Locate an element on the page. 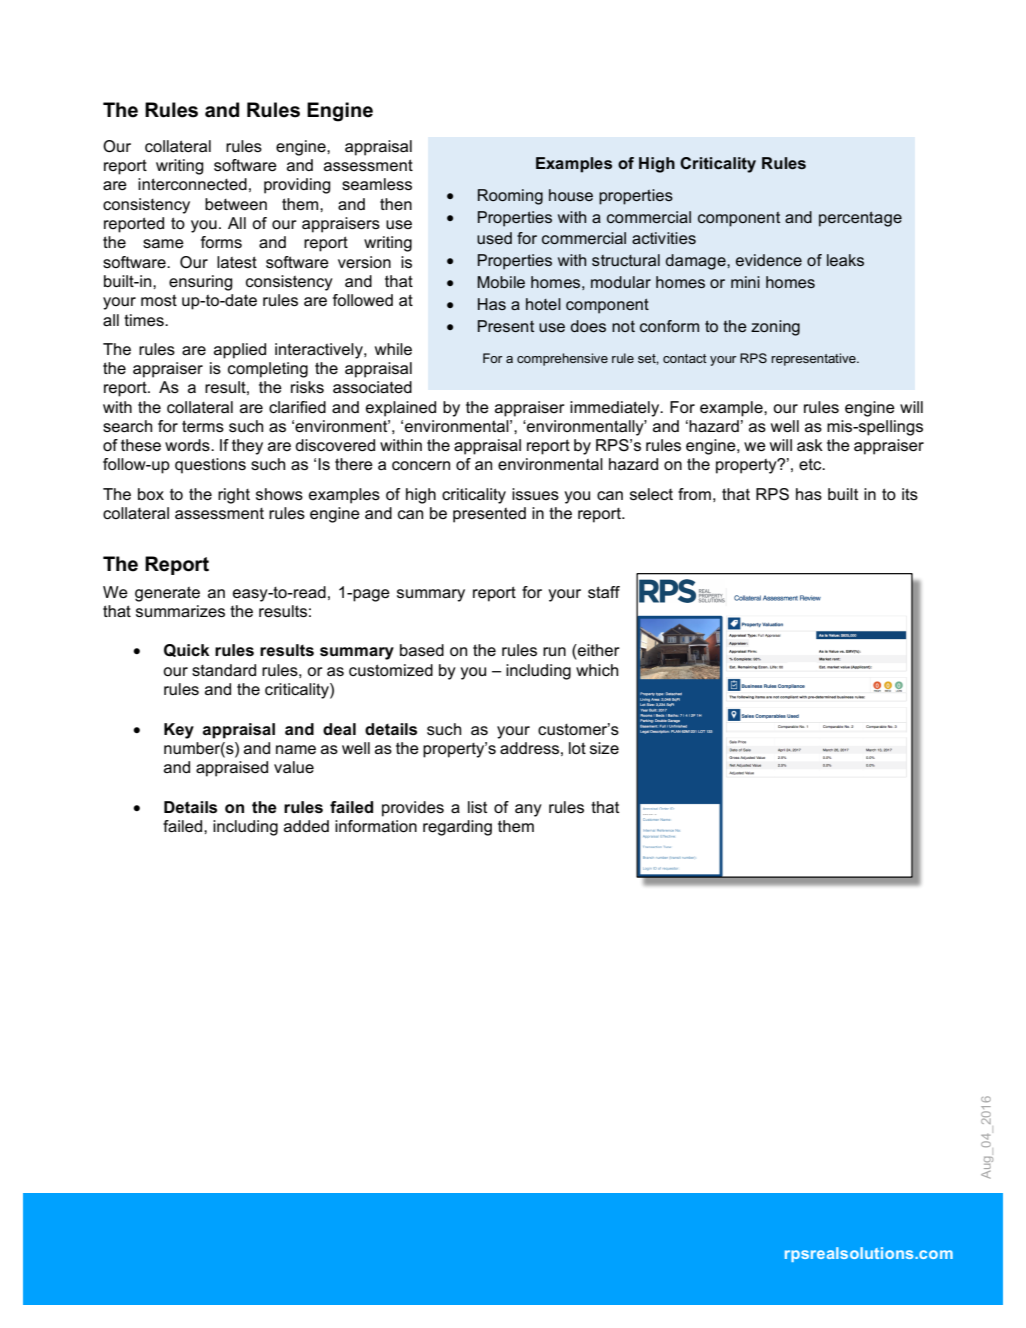 This image has height=1328, width=1026. staff is located at coordinates (604, 592).
